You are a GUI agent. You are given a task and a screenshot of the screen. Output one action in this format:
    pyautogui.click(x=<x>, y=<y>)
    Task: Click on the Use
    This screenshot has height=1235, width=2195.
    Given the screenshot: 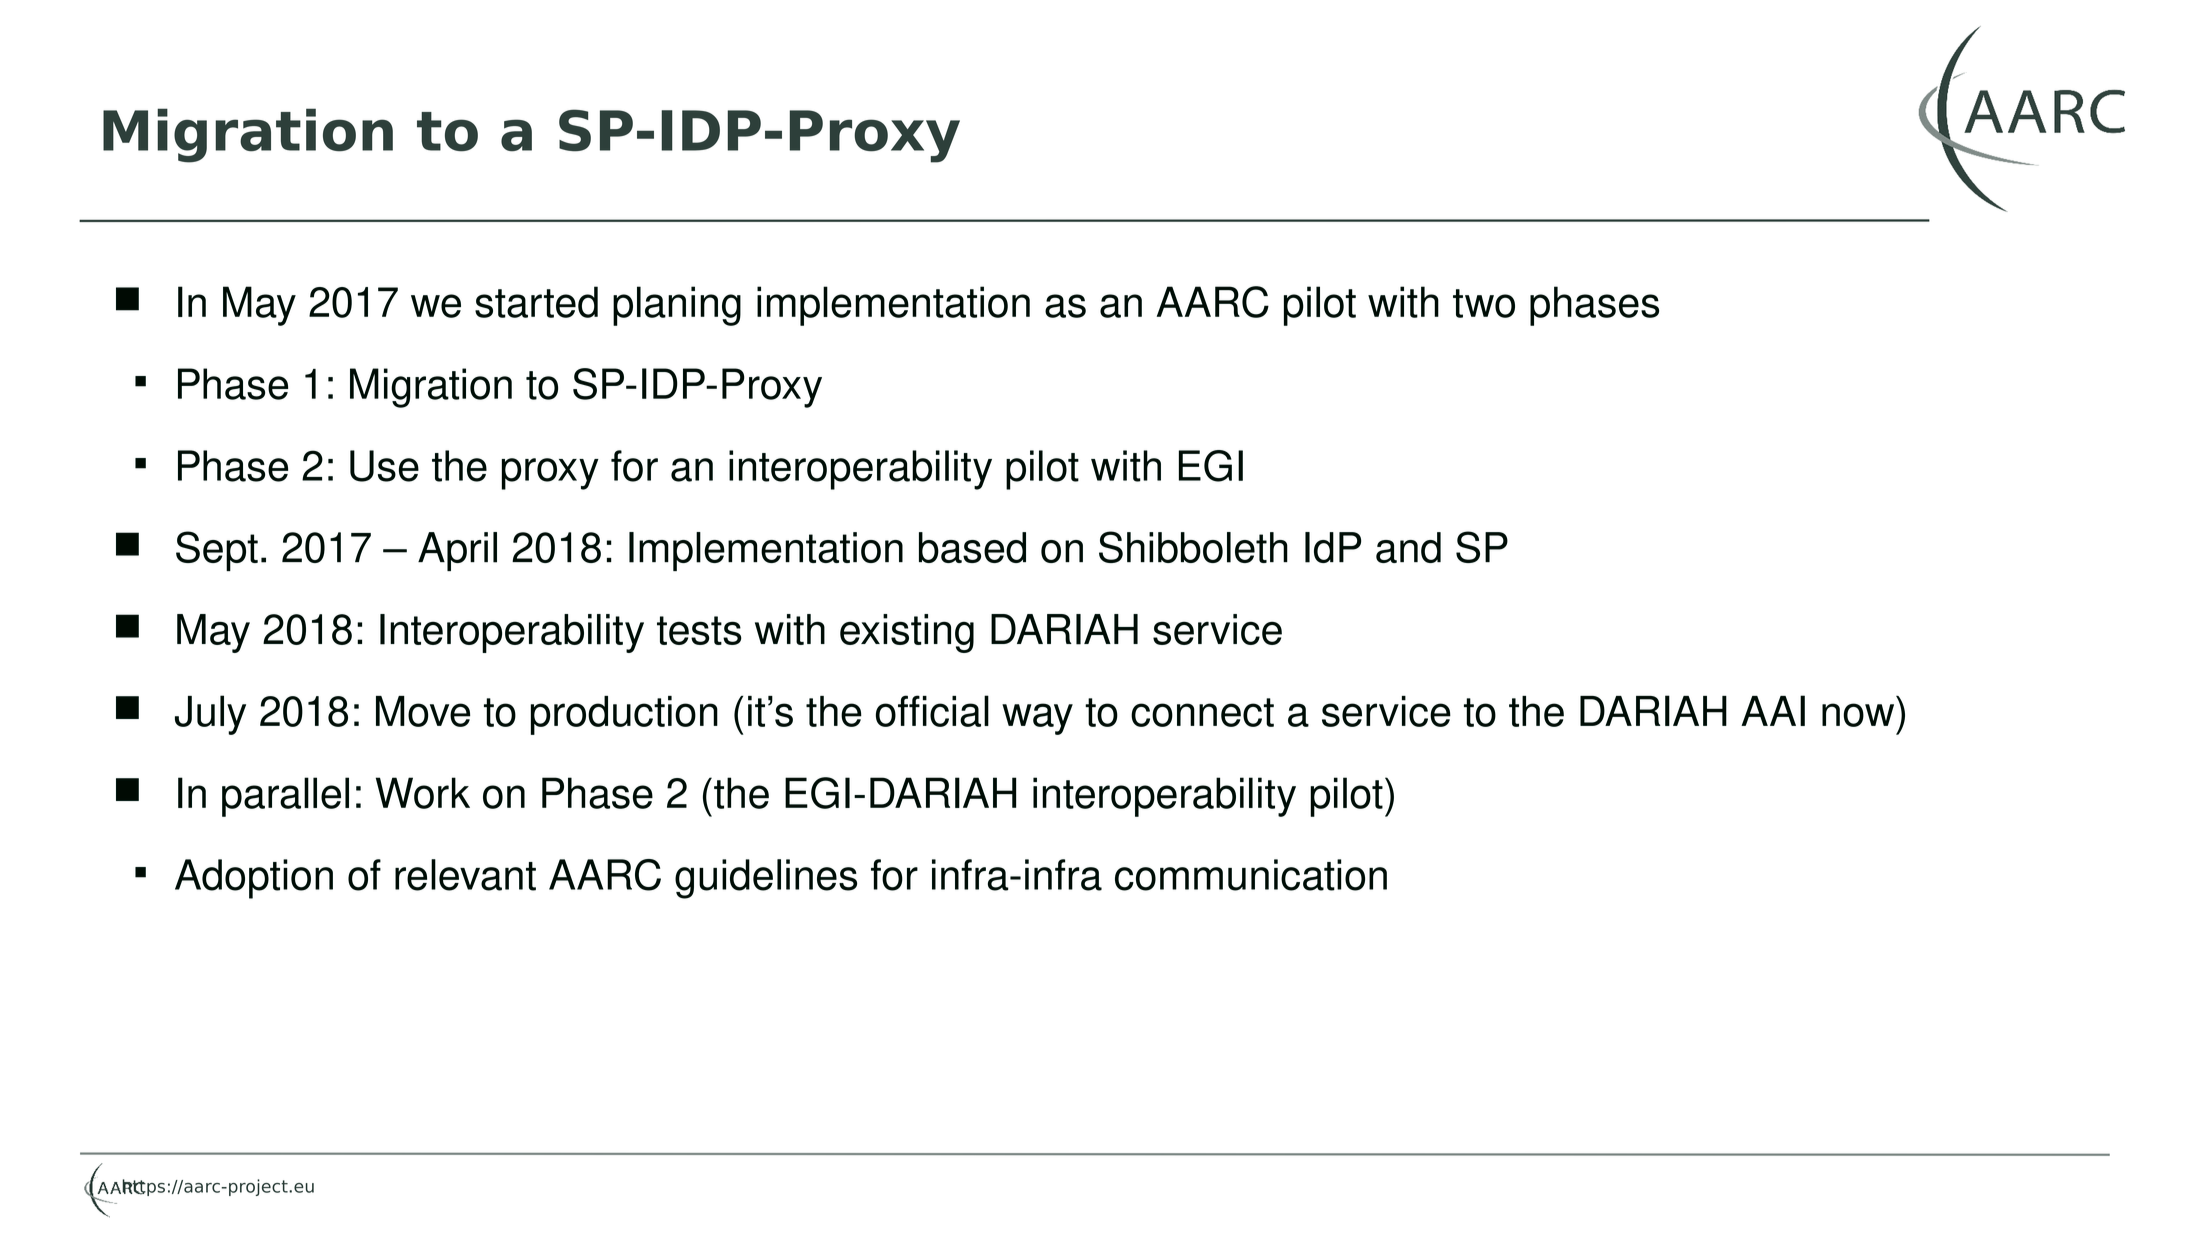 What is the action you would take?
    pyautogui.click(x=384, y=466)
